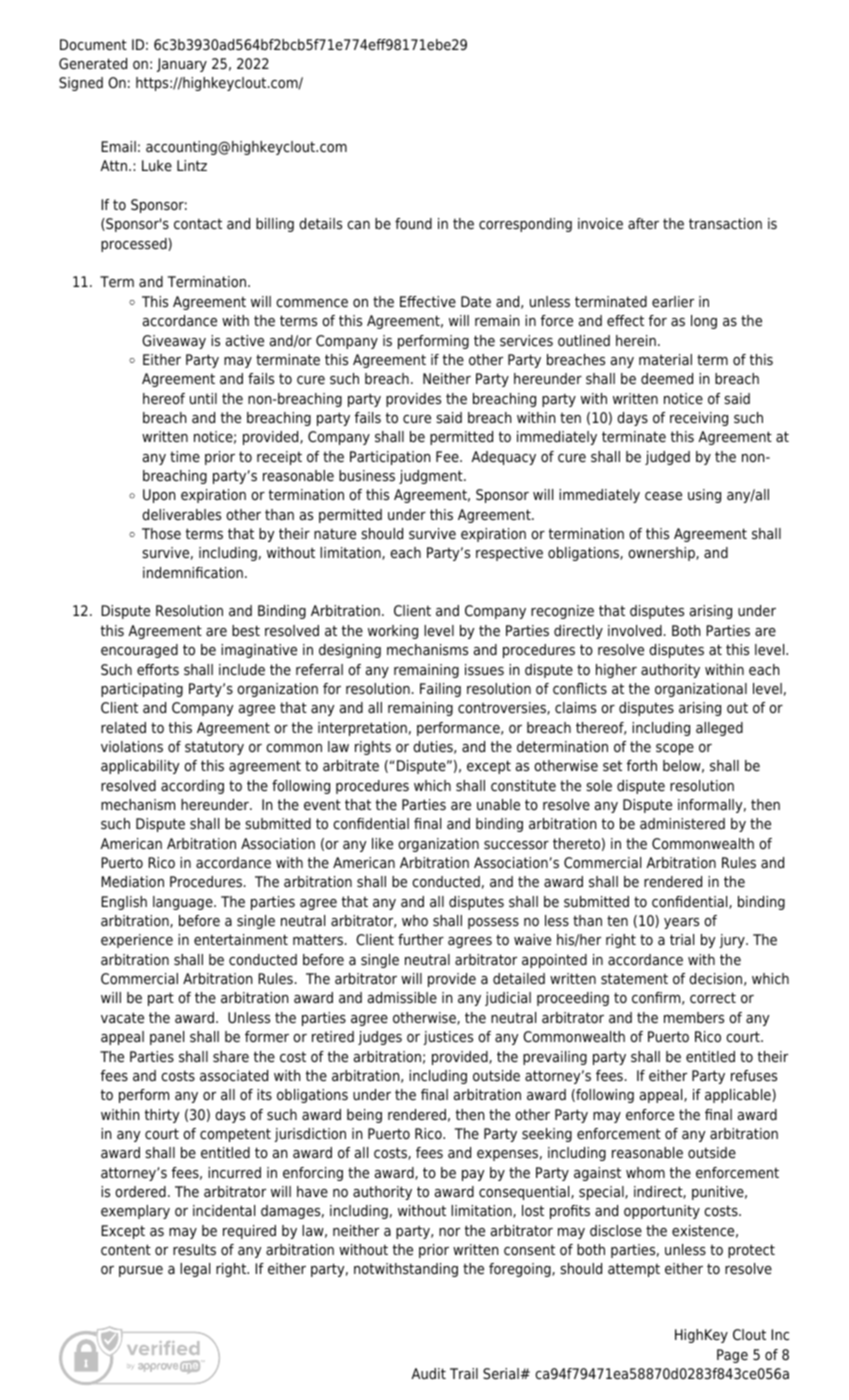  What do you see at coordinates (643, 223) in the document?
I see `after` at bounding box center [643, 223].
